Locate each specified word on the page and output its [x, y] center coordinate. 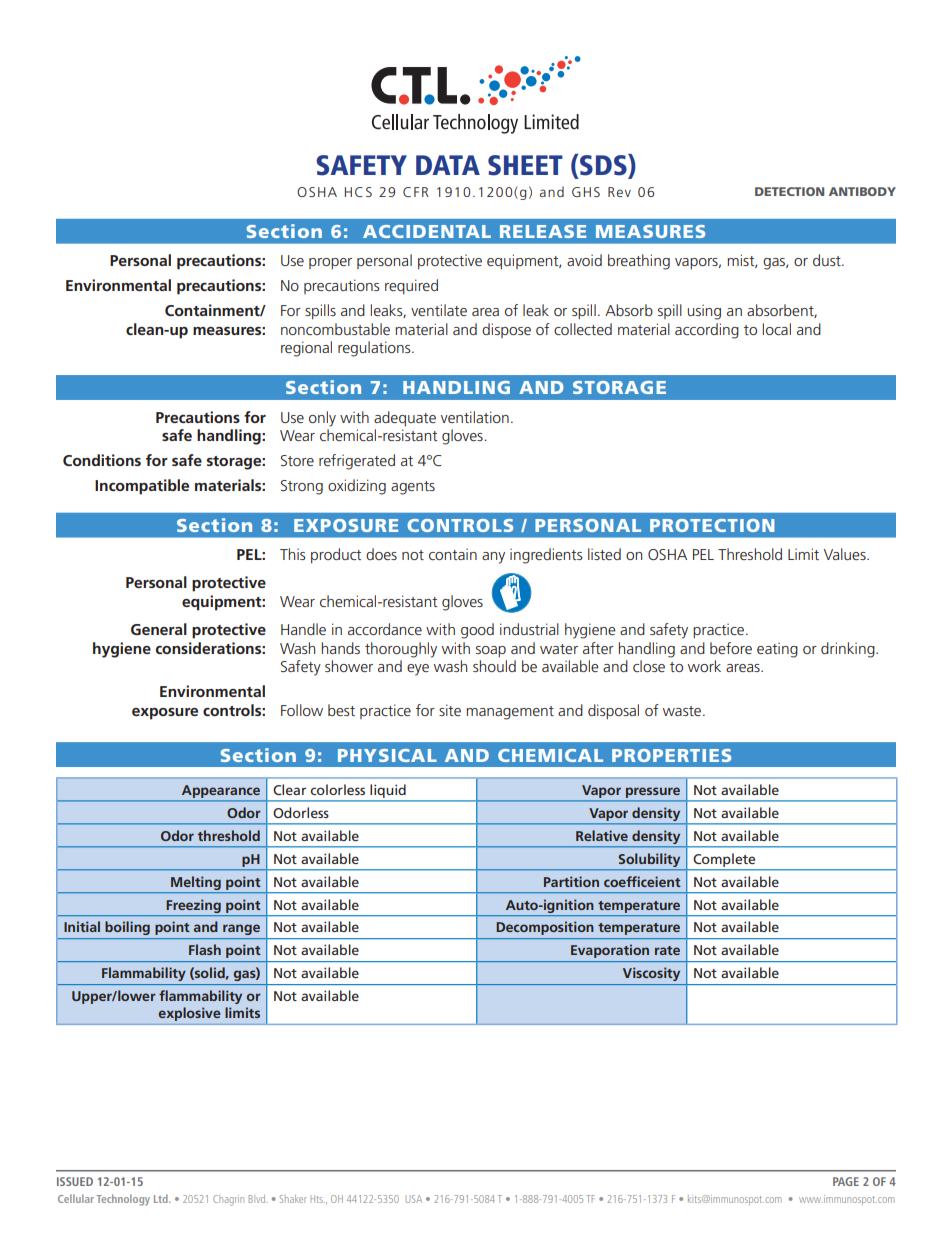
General [159, 629]
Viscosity [651, 974]
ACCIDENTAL [427, 231]
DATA [448, 165]
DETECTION [789, 191]
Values [846, 554]
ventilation [475, 417]
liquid [388, 791]
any [493, 558]
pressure [653, 793]
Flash [205, 949]
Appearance [221, 791]
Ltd [162, 1198]
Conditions [102, 460]
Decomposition [545, 928]
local [777, 329]
